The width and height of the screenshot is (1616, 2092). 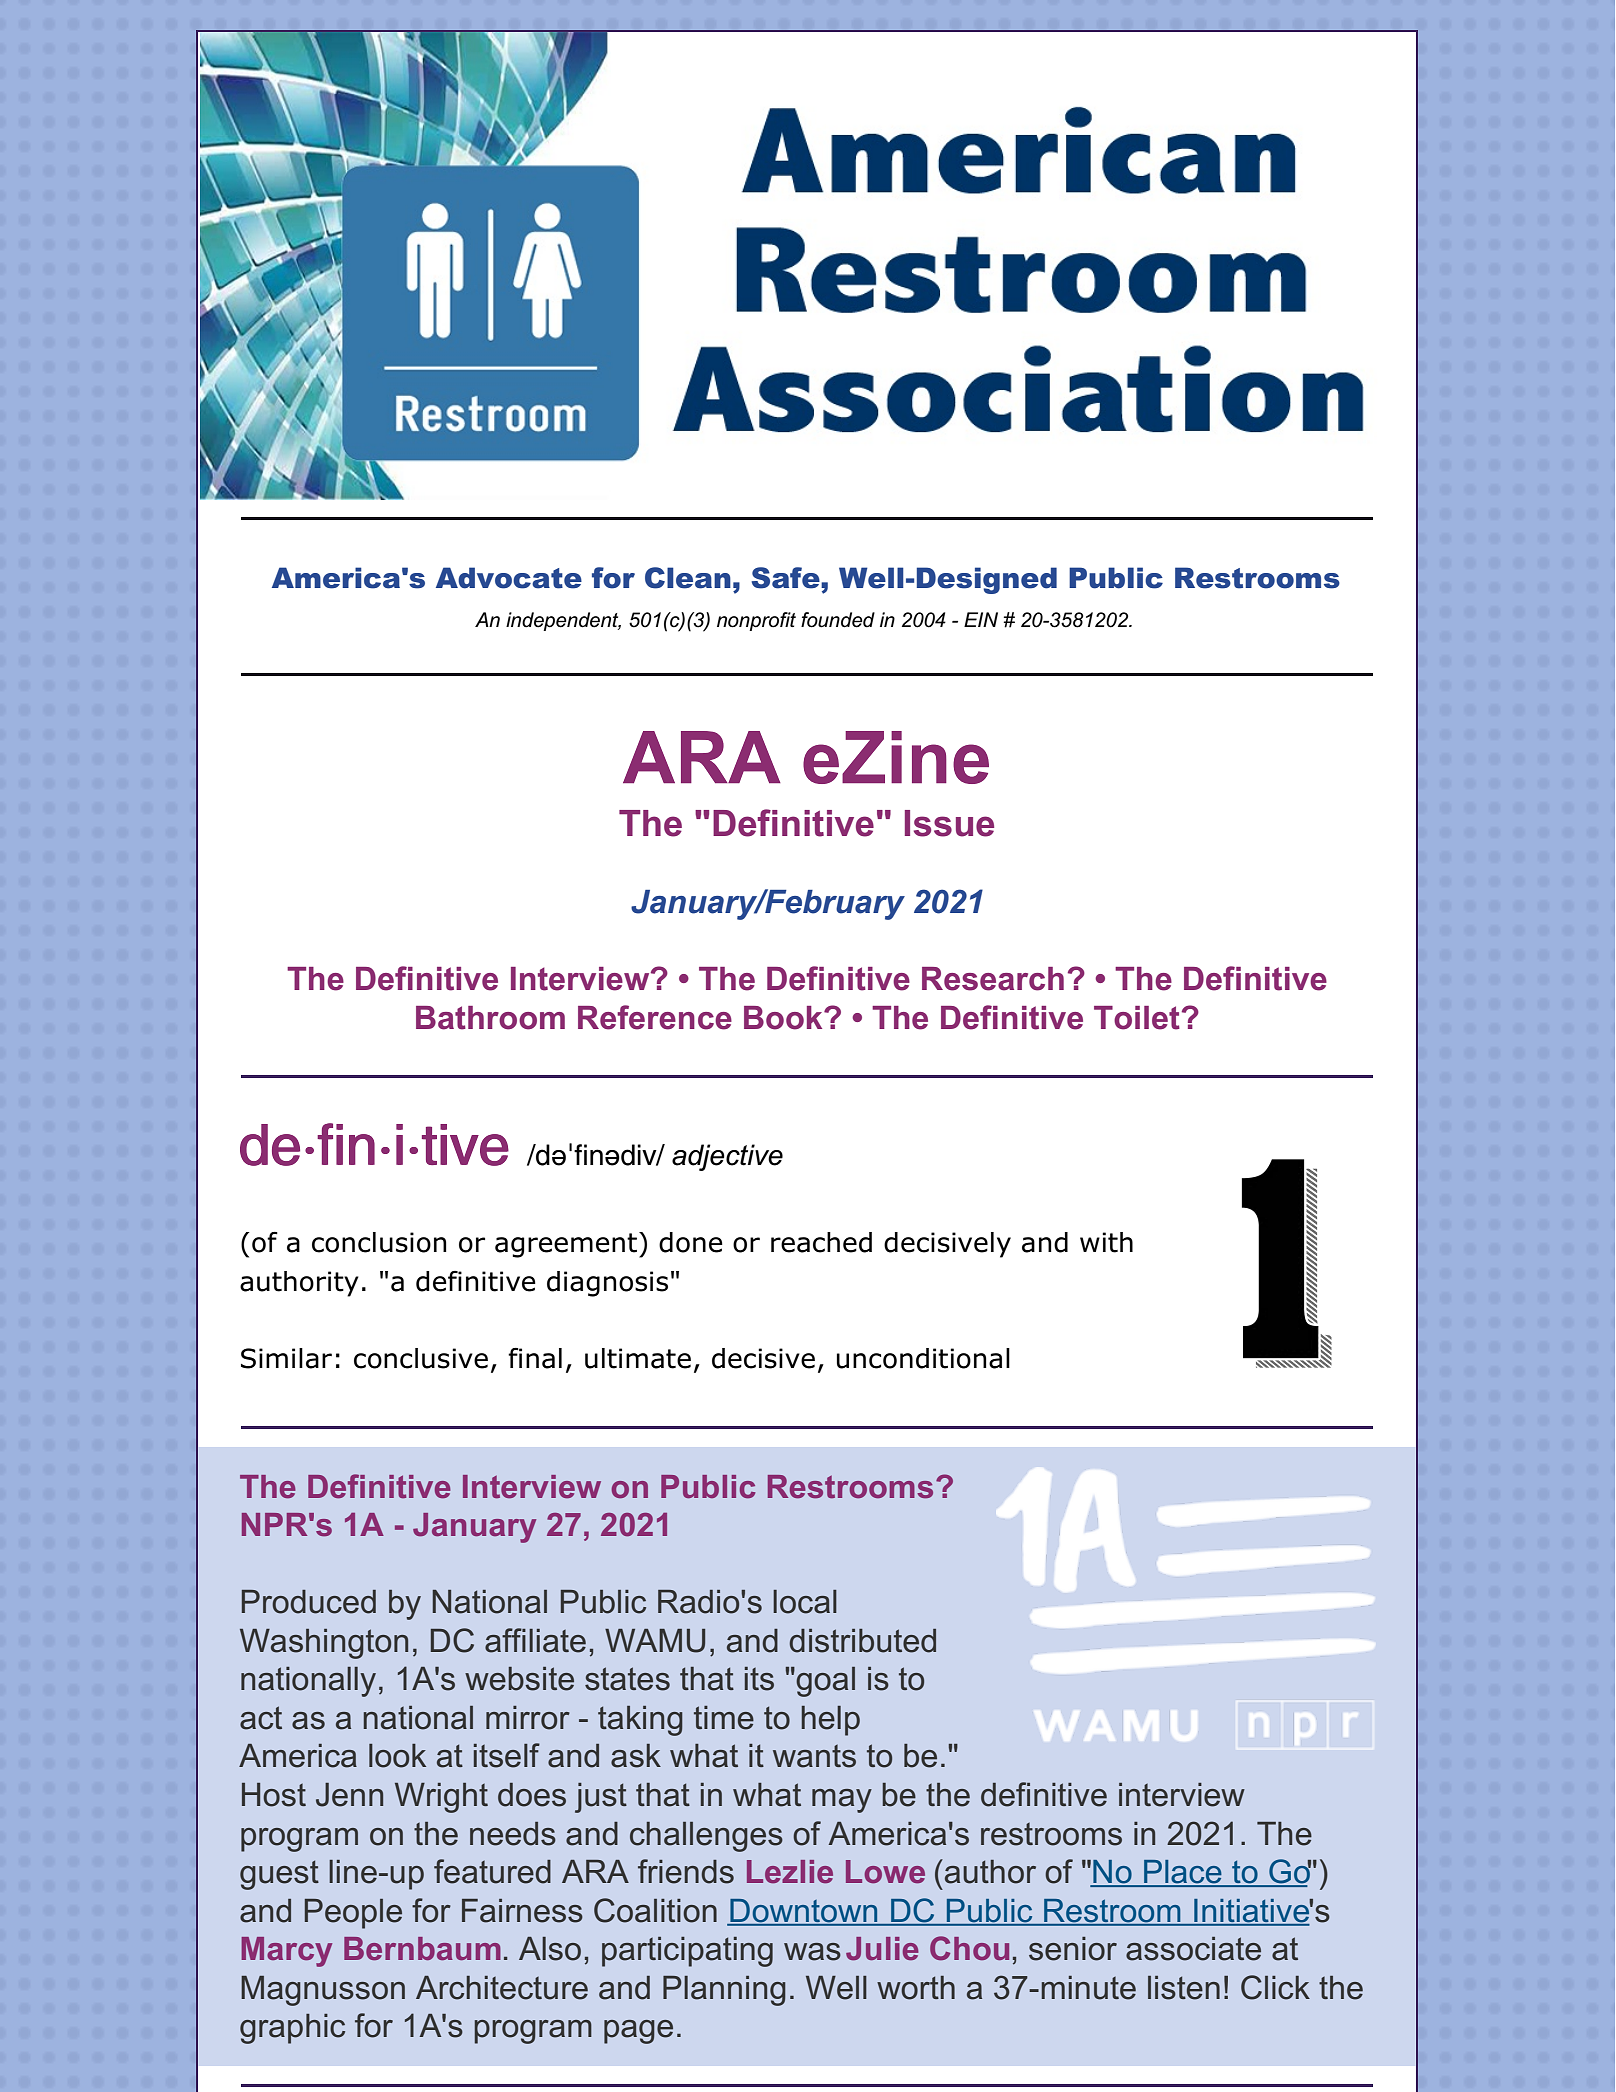 I want to click on EIN, so click(x=981, y=619).
